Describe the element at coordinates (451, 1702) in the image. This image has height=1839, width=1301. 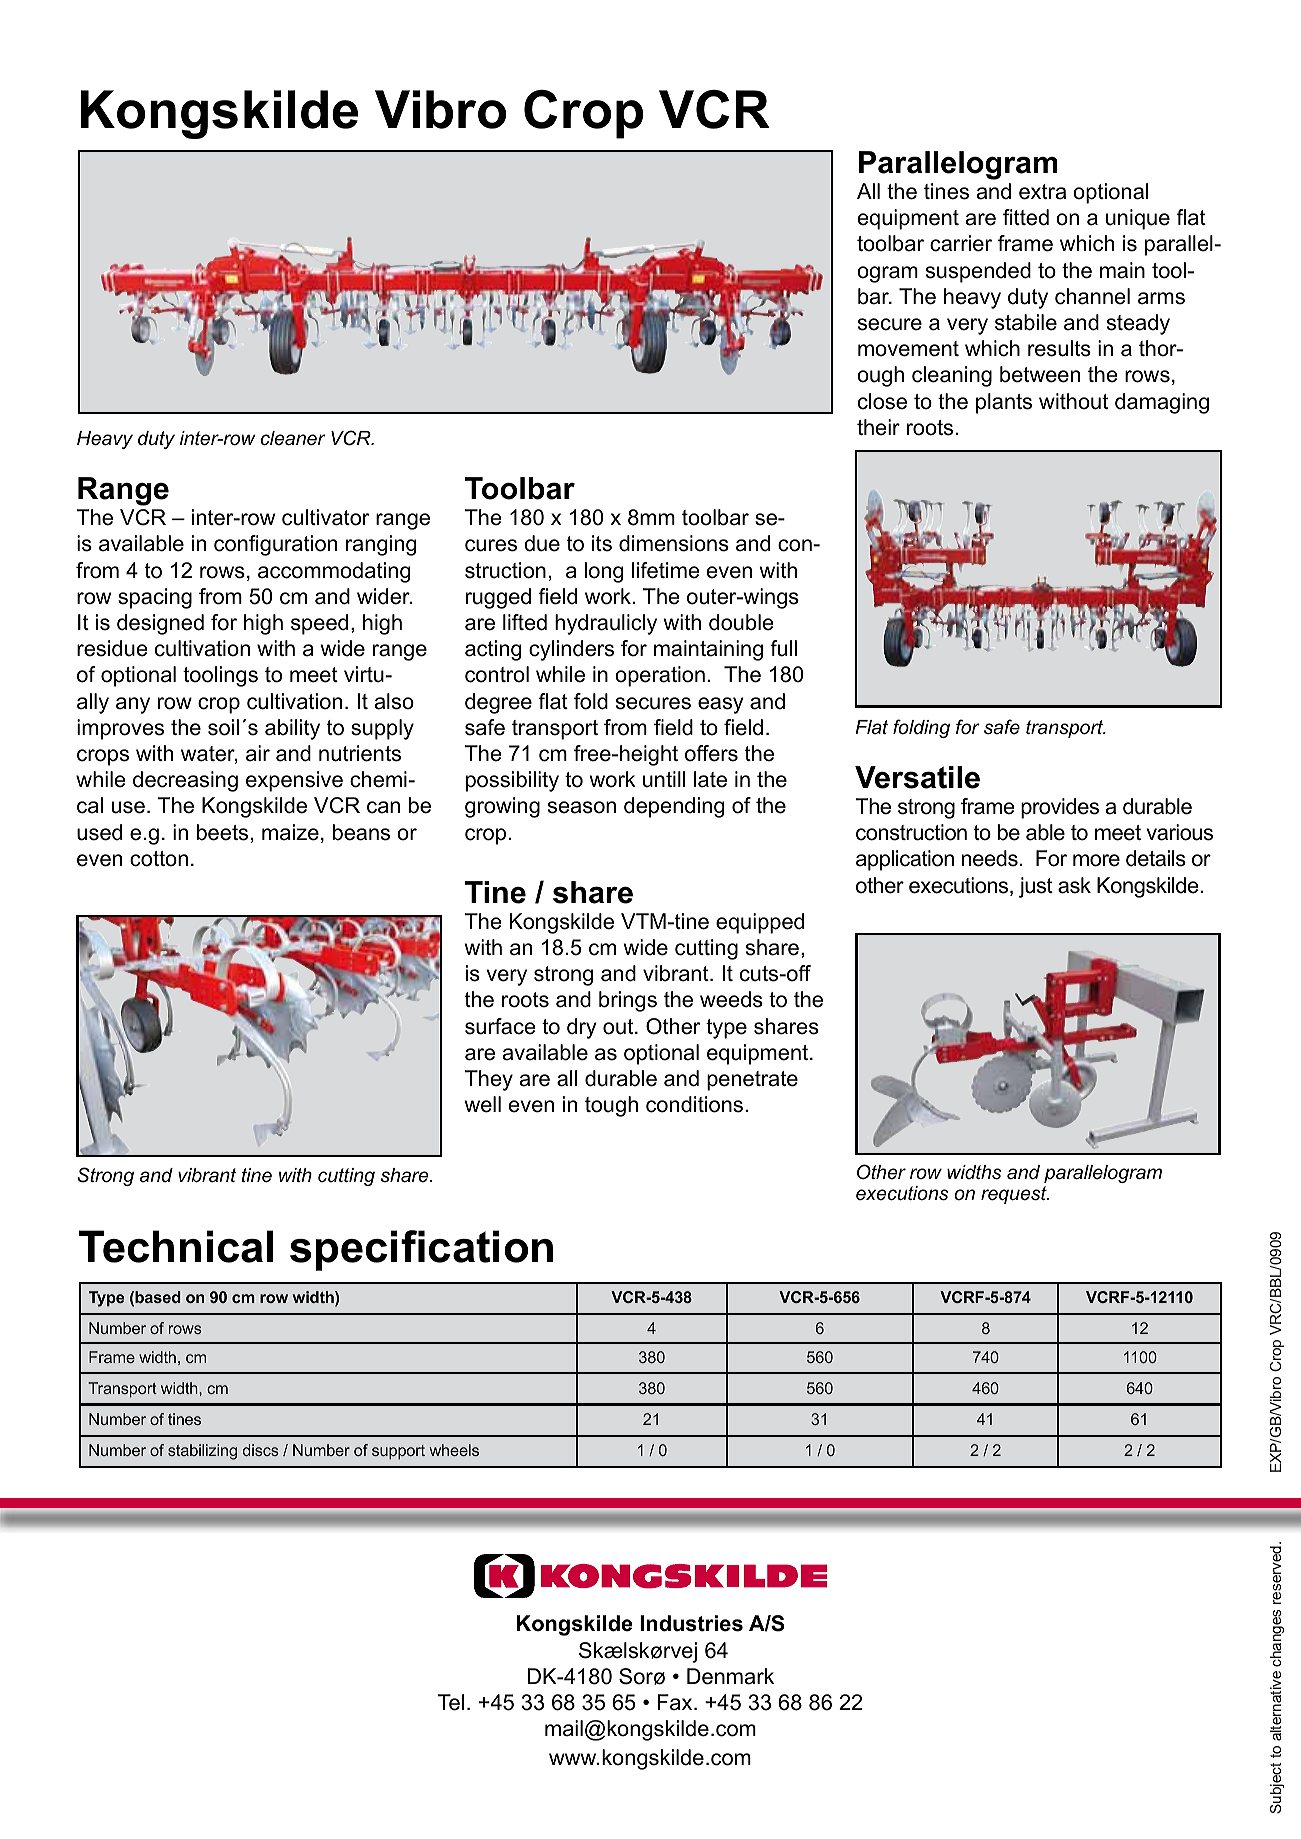
I see `Tel` at that location.
